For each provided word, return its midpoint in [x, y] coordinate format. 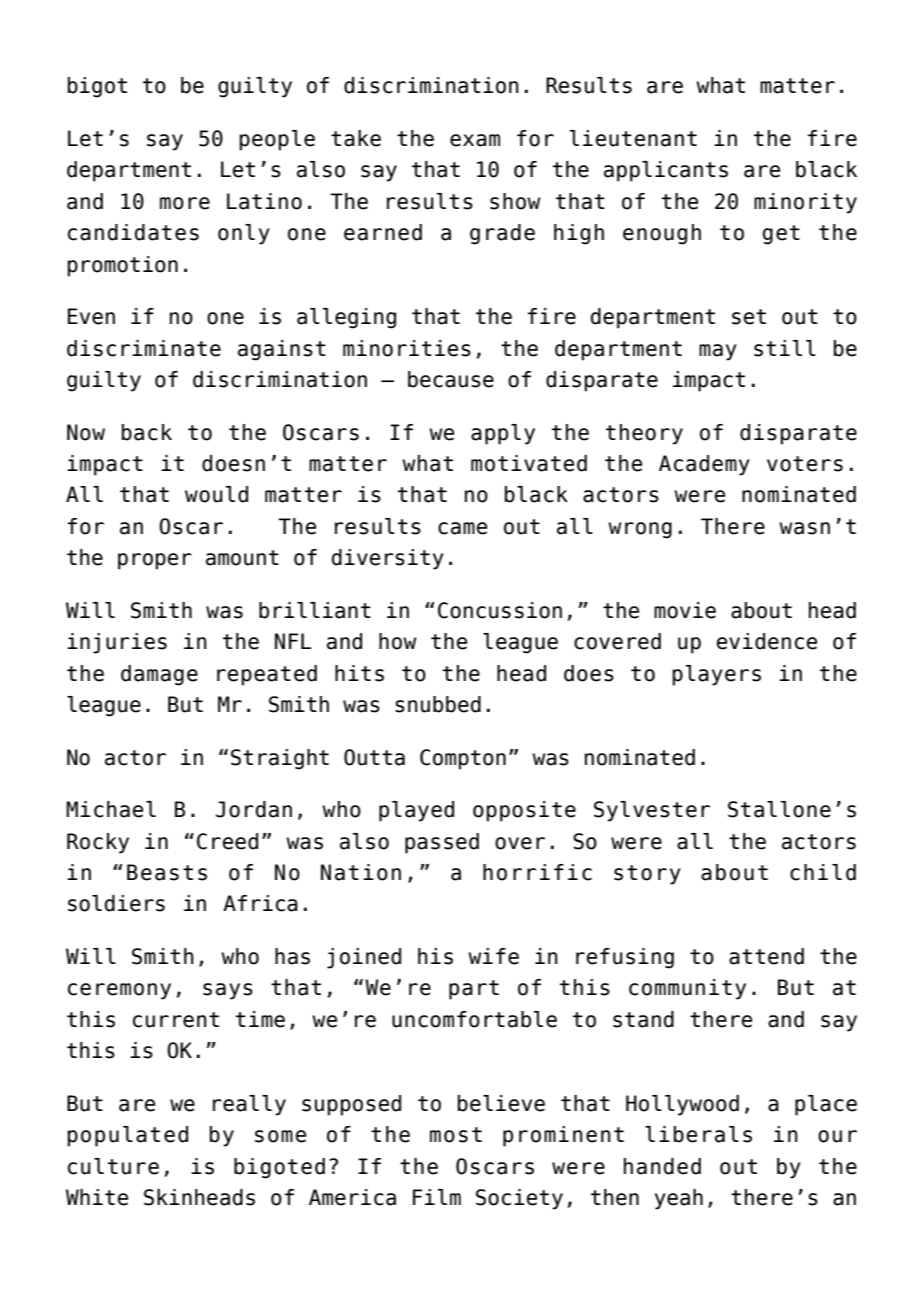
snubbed [438, 704]
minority [805, 203]
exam [475, 140]
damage [159, 675]
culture [113, 1166]
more [185, 203]
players [717, 675]
